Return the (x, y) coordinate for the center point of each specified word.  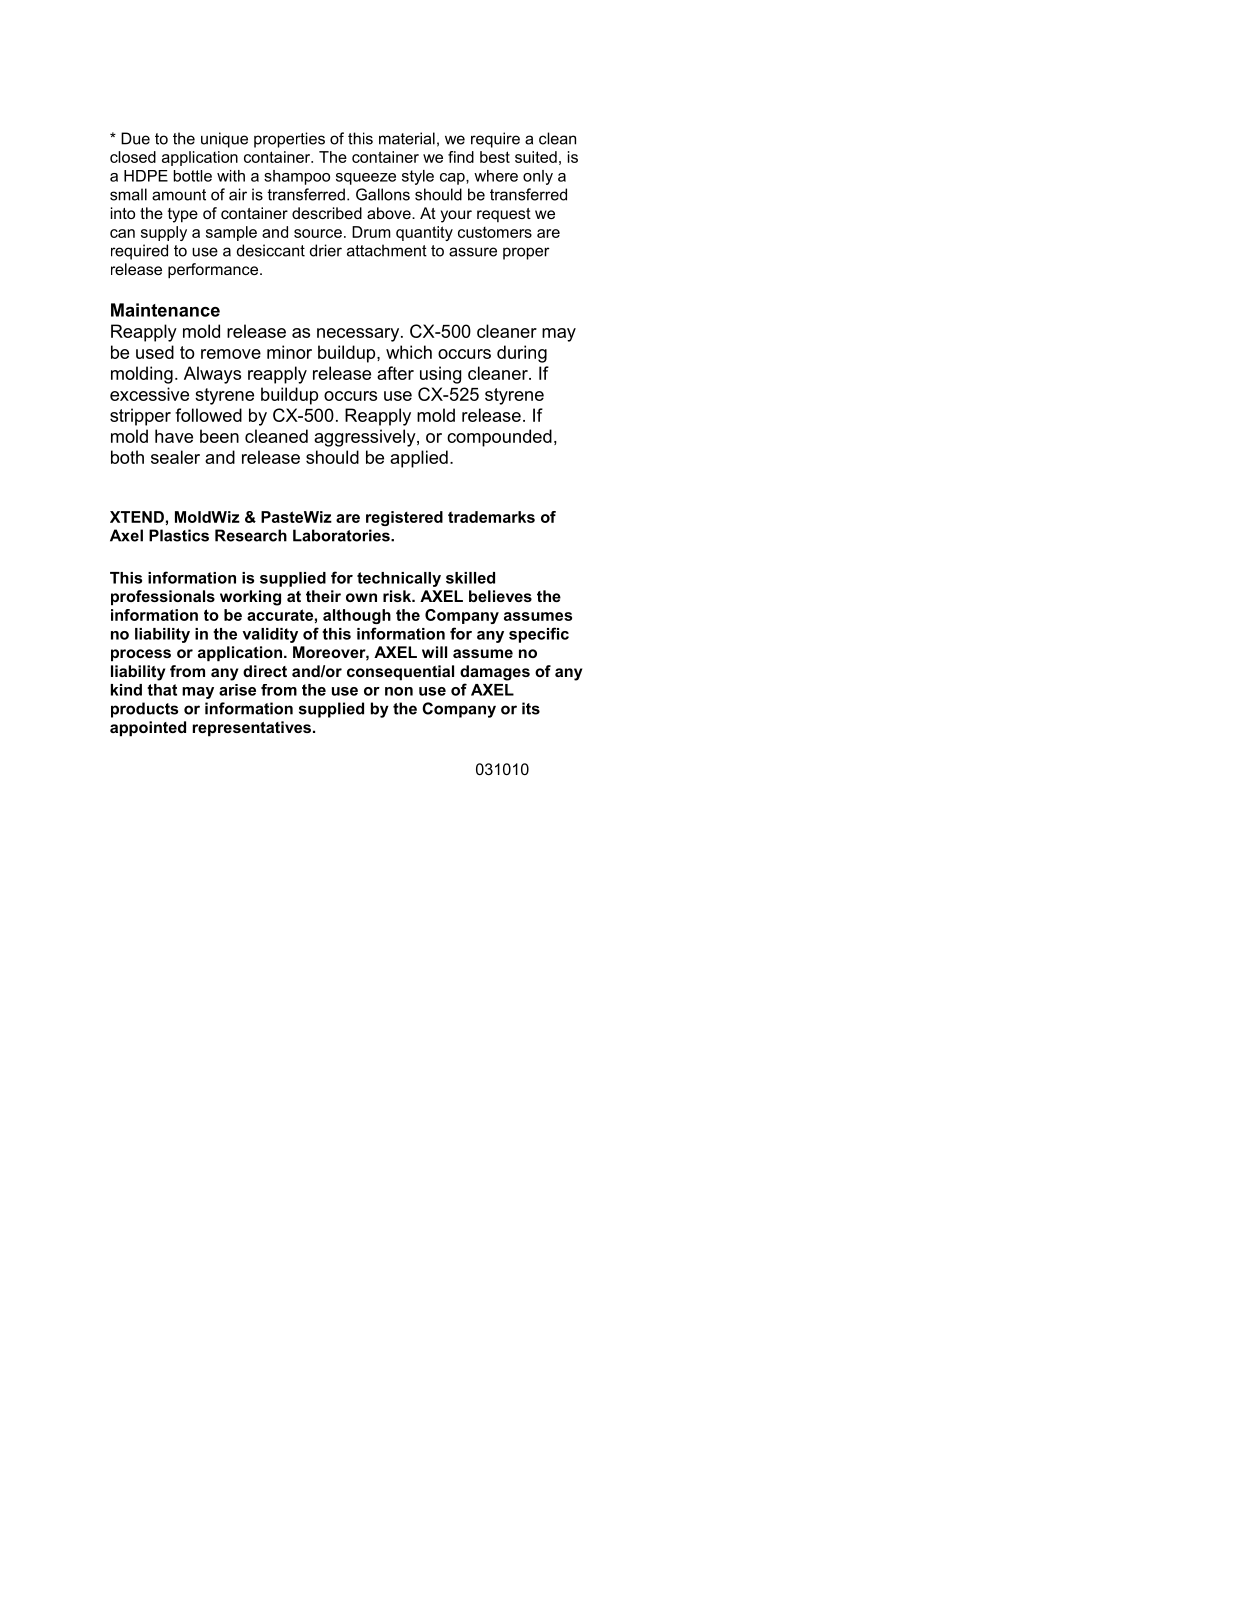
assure (473, 252)
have (174, 436)
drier (326, 250)
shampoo (297, 177)
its (531, 708)
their (323, 596)
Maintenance (165, 310)
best (495, 157)
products (144, 710)
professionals (163, 598)
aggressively (366, 438)
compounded (499, 438)
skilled (470, 578)
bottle (193, 176)
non (399, 691)
